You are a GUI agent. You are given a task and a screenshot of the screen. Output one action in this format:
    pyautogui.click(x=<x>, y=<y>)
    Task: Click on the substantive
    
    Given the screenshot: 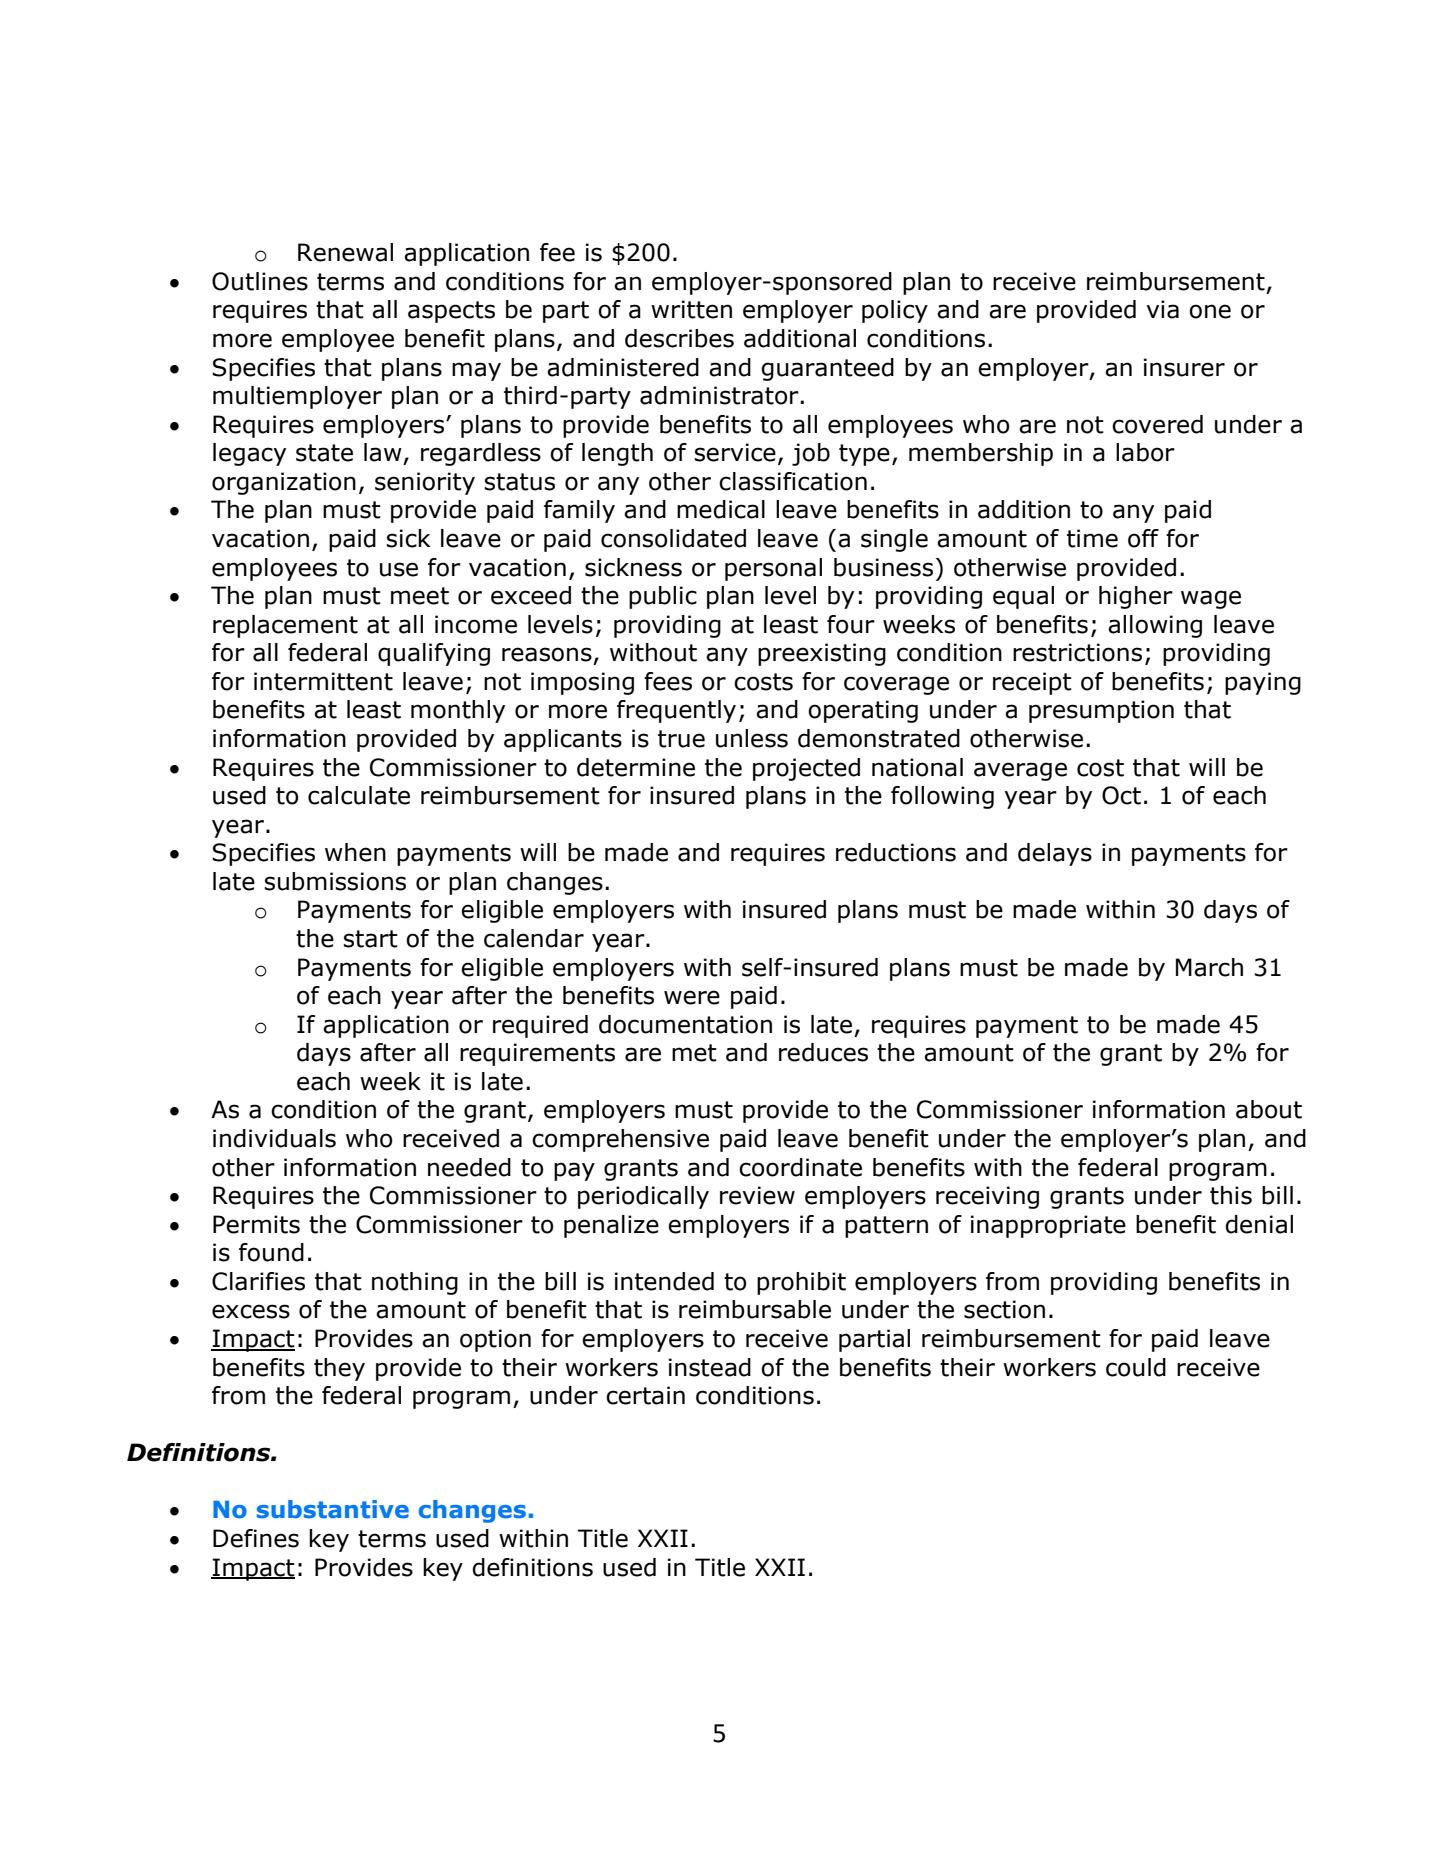 What is the action you would take?
    pyautogui.click(x=333, y=1509)
